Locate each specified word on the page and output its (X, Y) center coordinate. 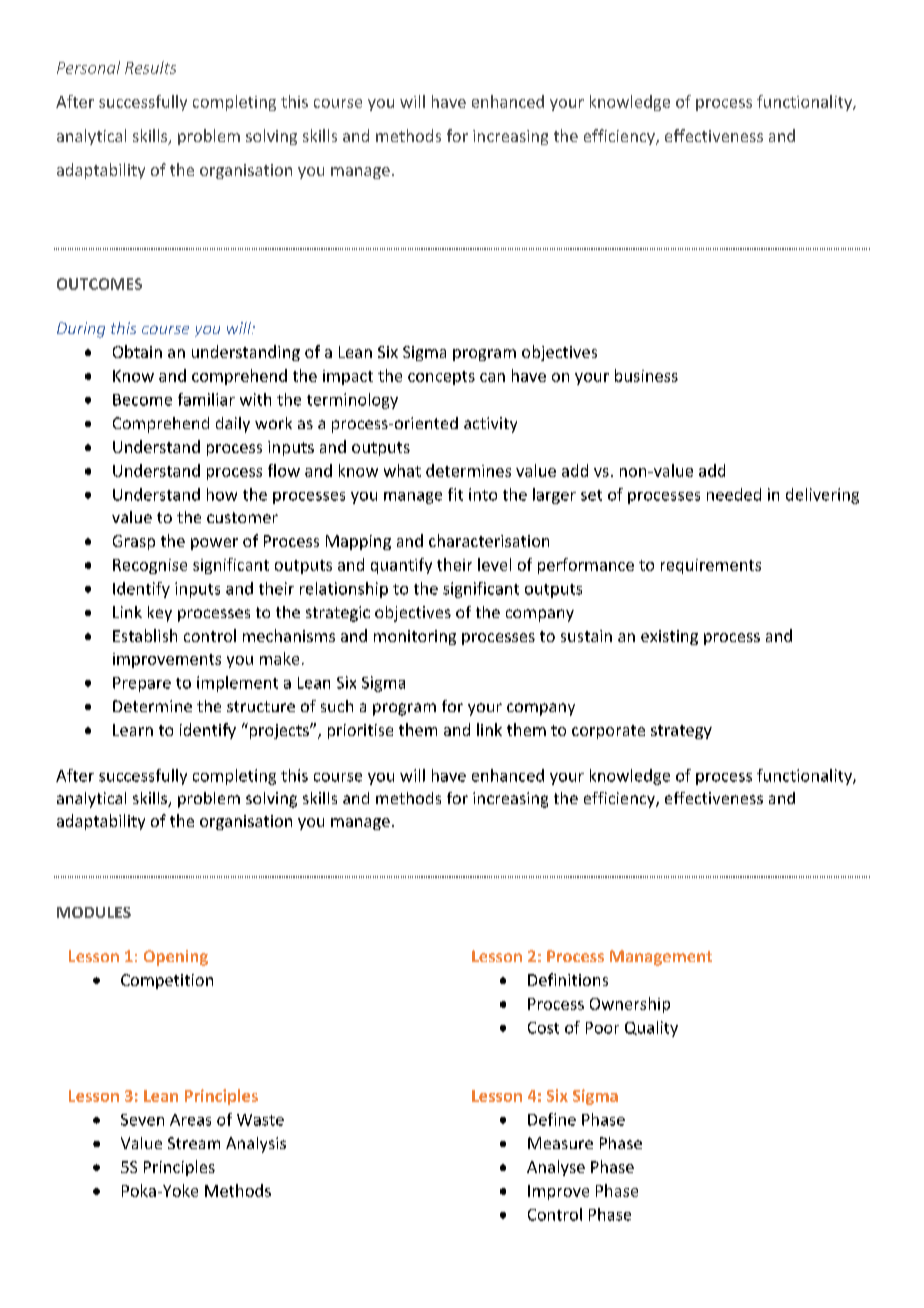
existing (669, 637)
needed (734, 494)
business (646, 375)
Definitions (568, 979)
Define (552, 1119)
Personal (88, 67)
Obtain (137, 351)
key (160, 614)
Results (150, 67)
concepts (441, 378)
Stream (194, 1143)
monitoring (415, 637)
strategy (681, 732)
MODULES (94, 912)
